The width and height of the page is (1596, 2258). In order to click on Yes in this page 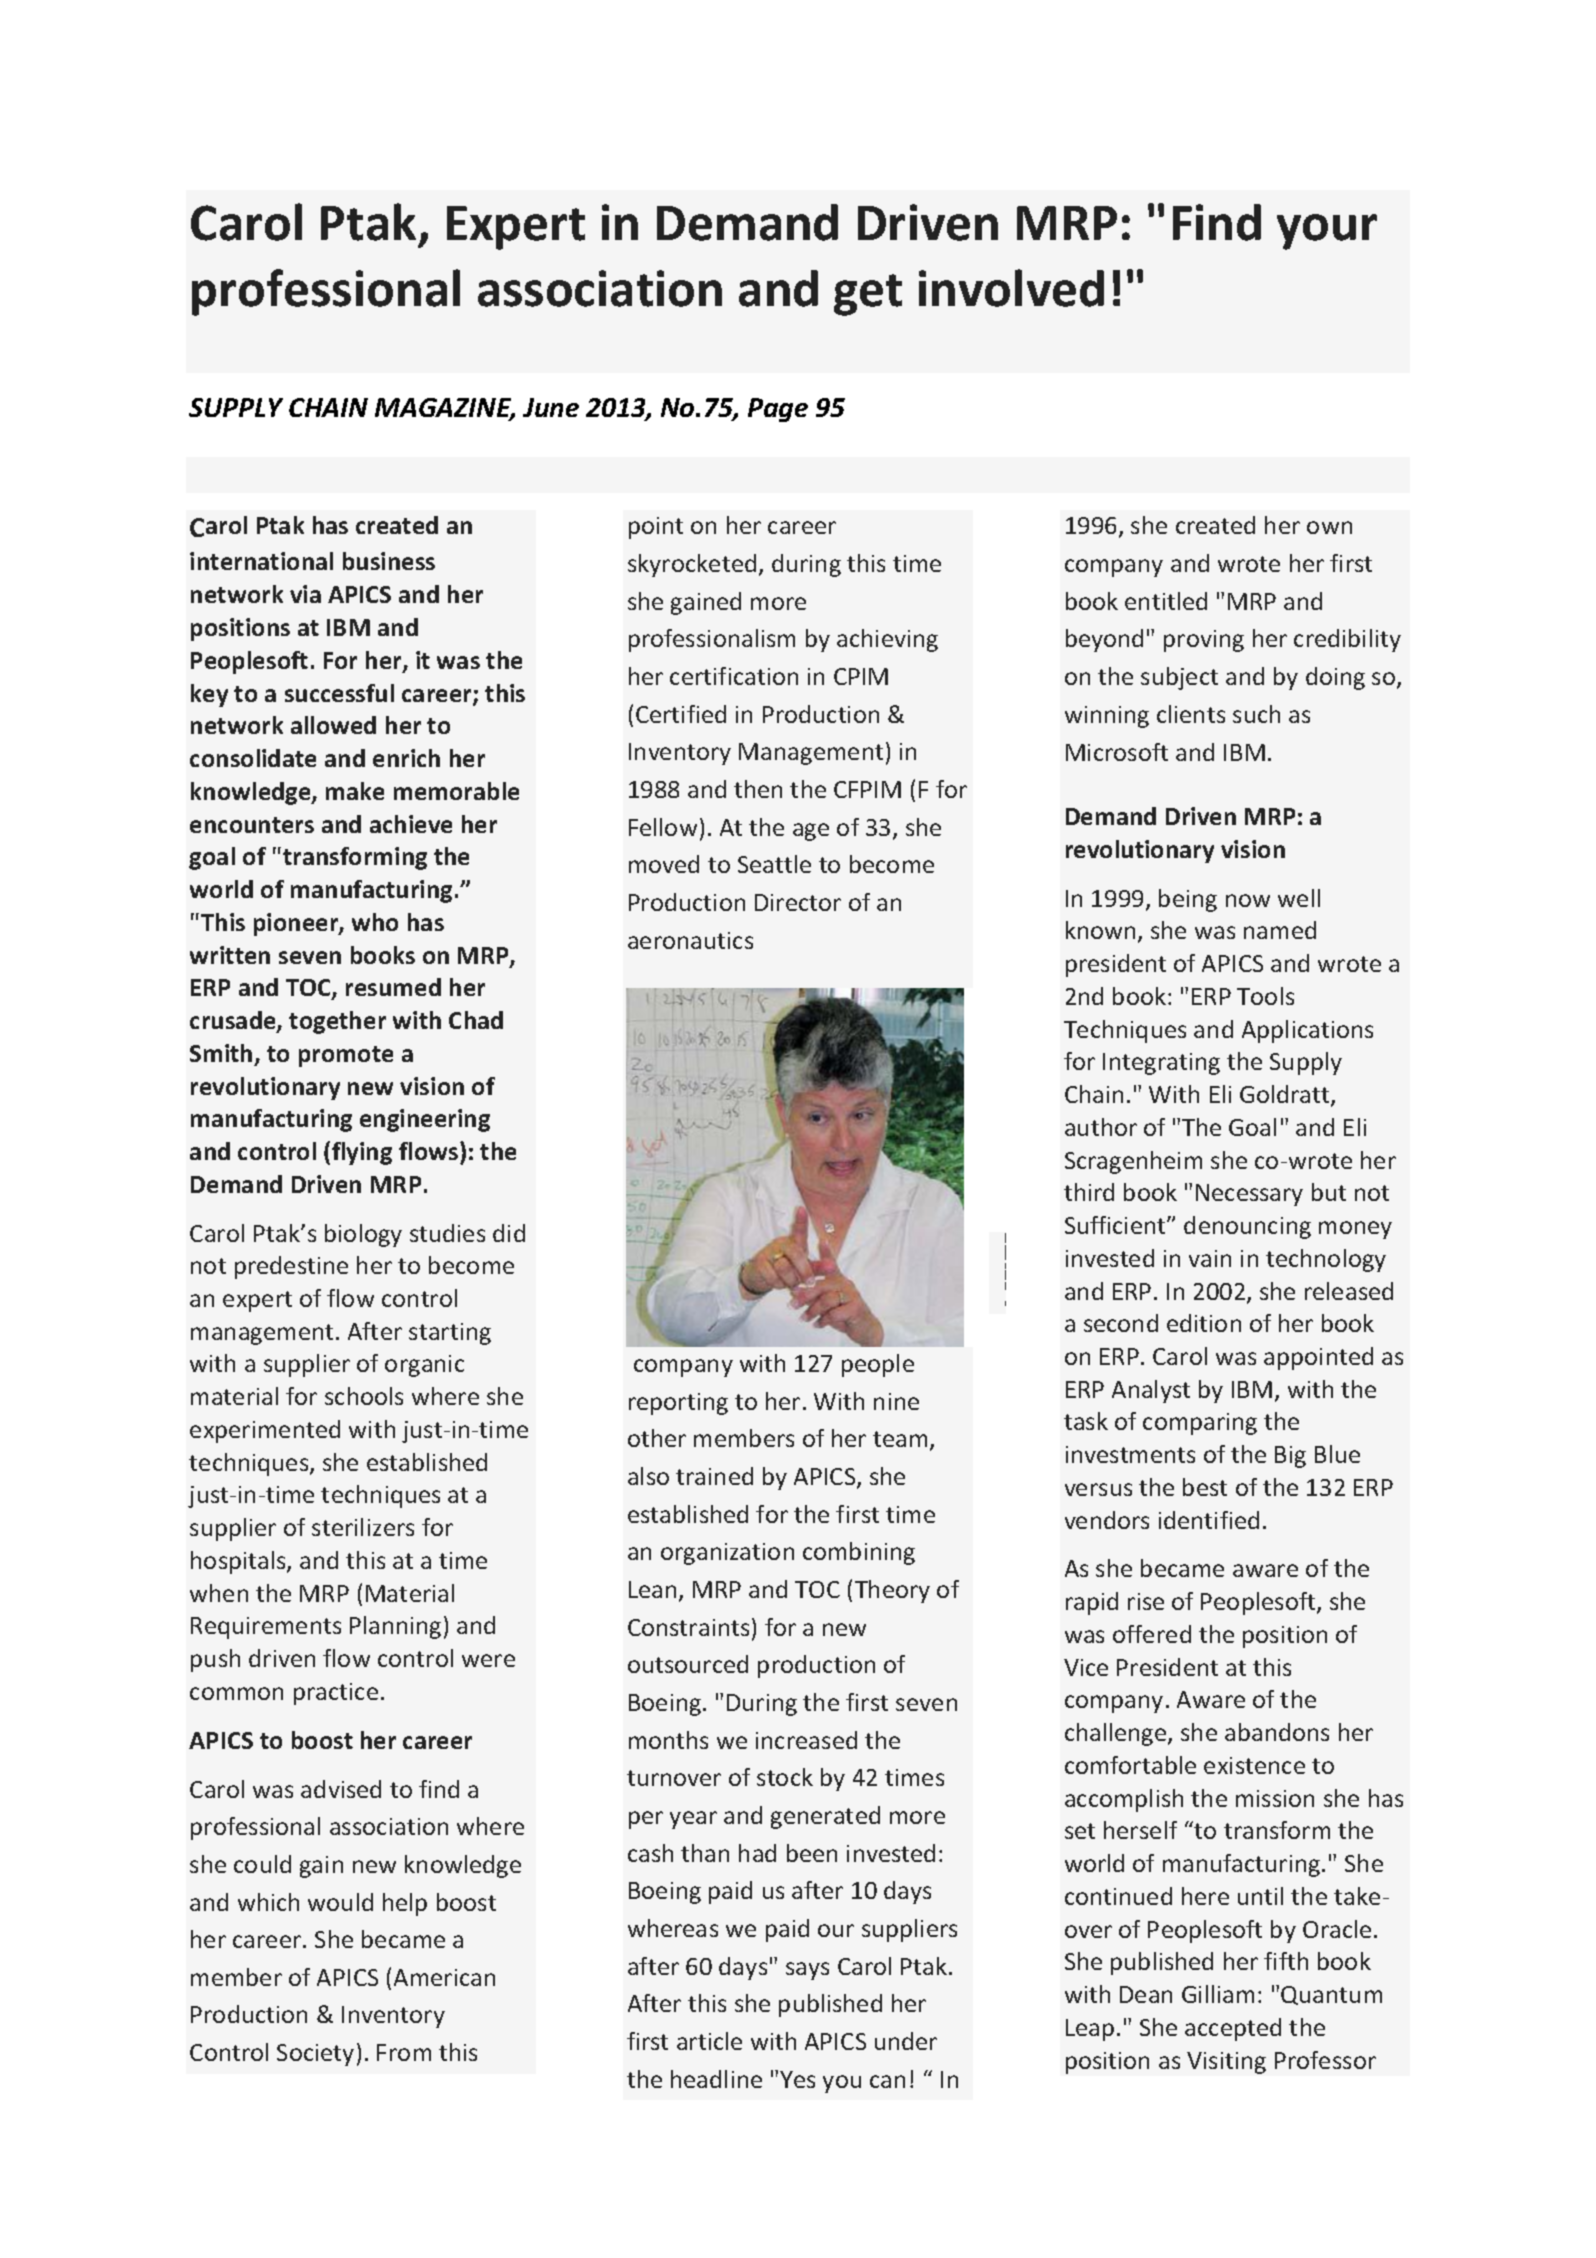, I will do `click(797, 2079)`.
